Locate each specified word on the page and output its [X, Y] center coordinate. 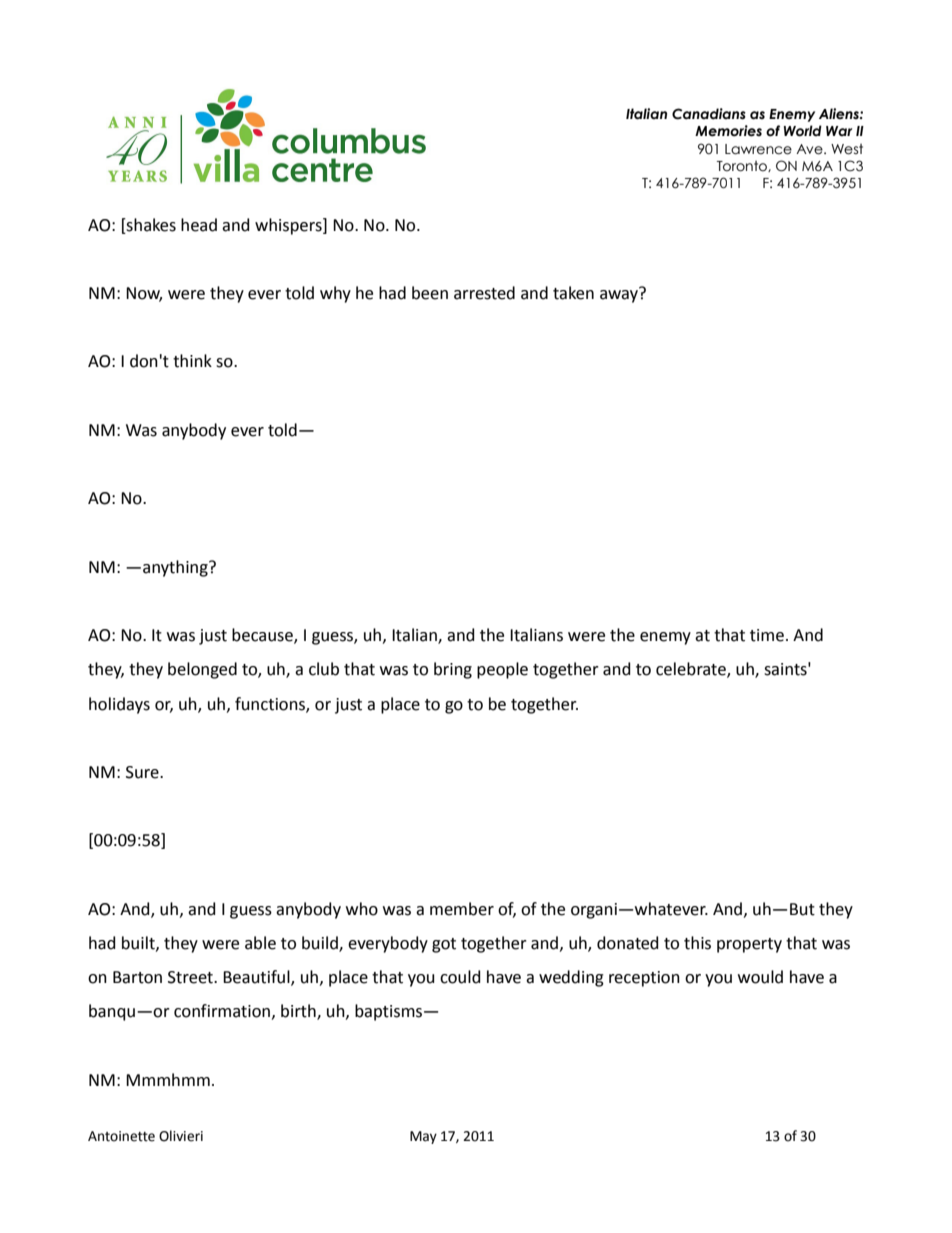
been [430, 293]
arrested [484, 293]
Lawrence [758, 149]
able [260, 943]
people [502, 670]
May [423, 1137]
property [749, 945]
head [199, 225]
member [462, 909]
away [620, 295]
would [760, 977]
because [263, 636]
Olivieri [181, 1136]
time [767, 635]
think [192, 361]
